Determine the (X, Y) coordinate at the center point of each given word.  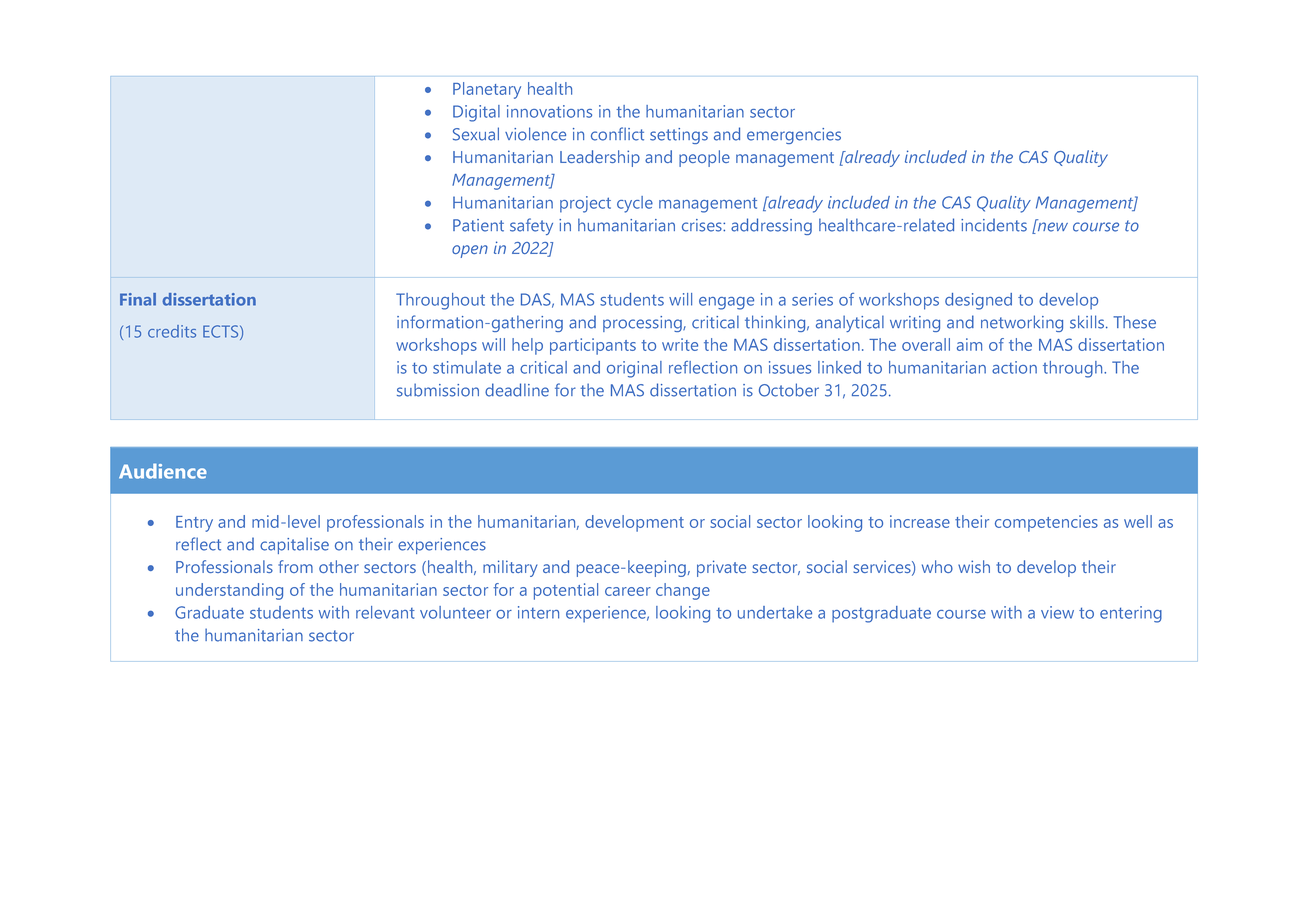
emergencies (794, 136)
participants (593, 346)
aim (969, 344)
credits (172, 331)
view (1057, 612)
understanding (229, 591)
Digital (476, 113)
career (628, 591)
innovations (549, 111)
